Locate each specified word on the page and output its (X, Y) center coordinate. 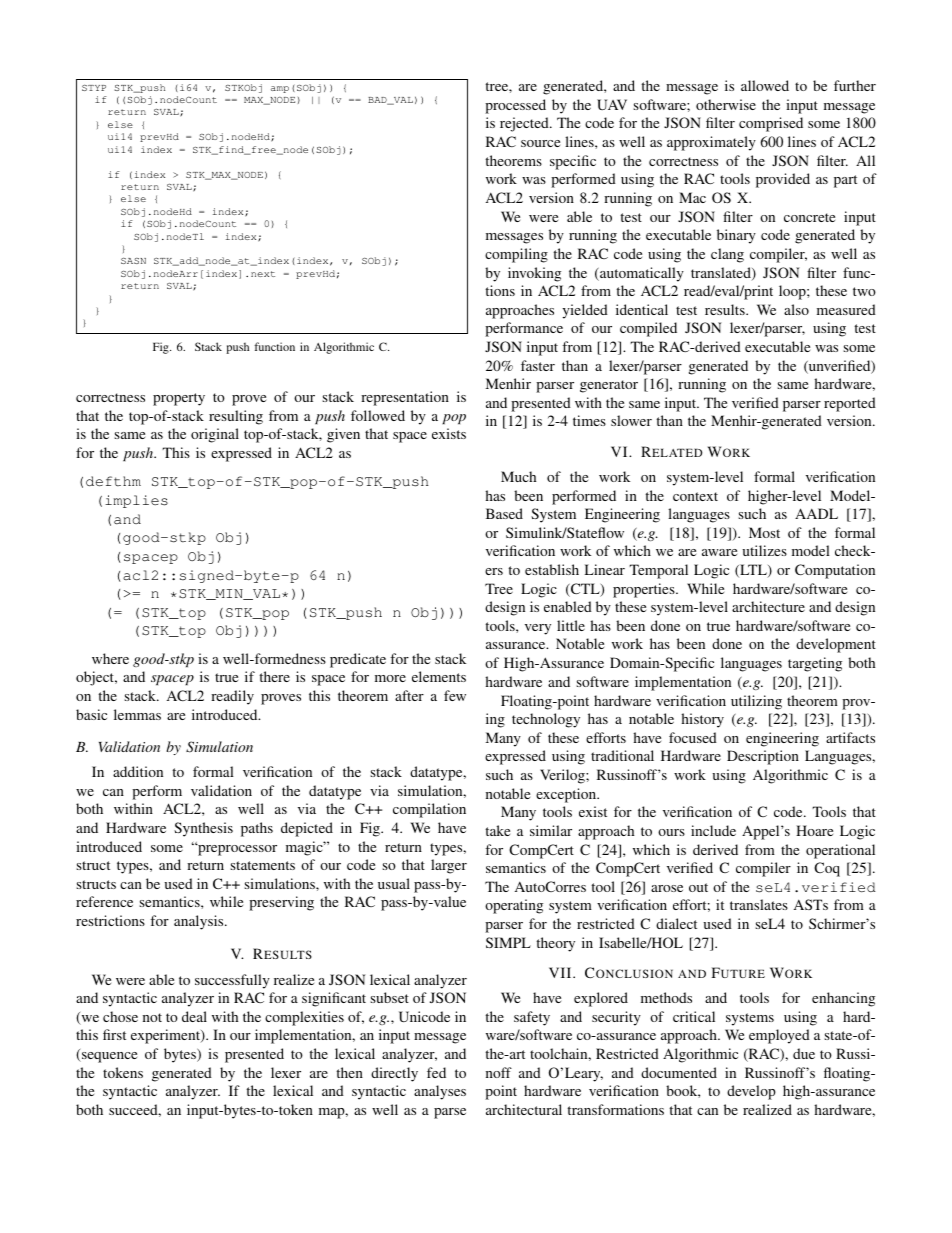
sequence (108, 1057)
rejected (525, 124)
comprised (771, 124)
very (538, 629)
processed (515, 106)
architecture (768, 606)
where (110, 658)
